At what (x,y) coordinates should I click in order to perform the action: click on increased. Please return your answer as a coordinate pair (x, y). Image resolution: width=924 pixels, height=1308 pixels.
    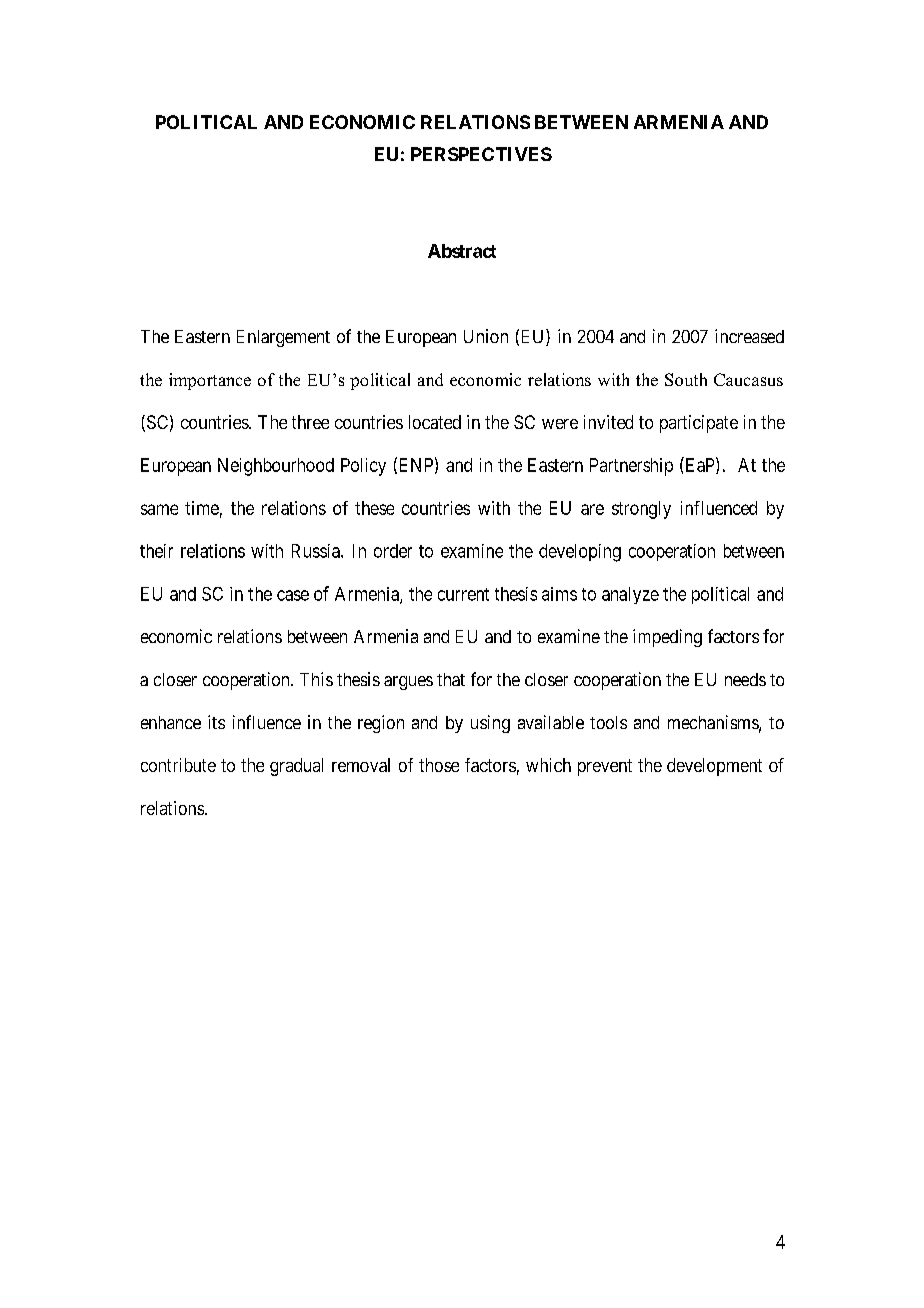
    Looking at the image, I should click on (749, 336).
